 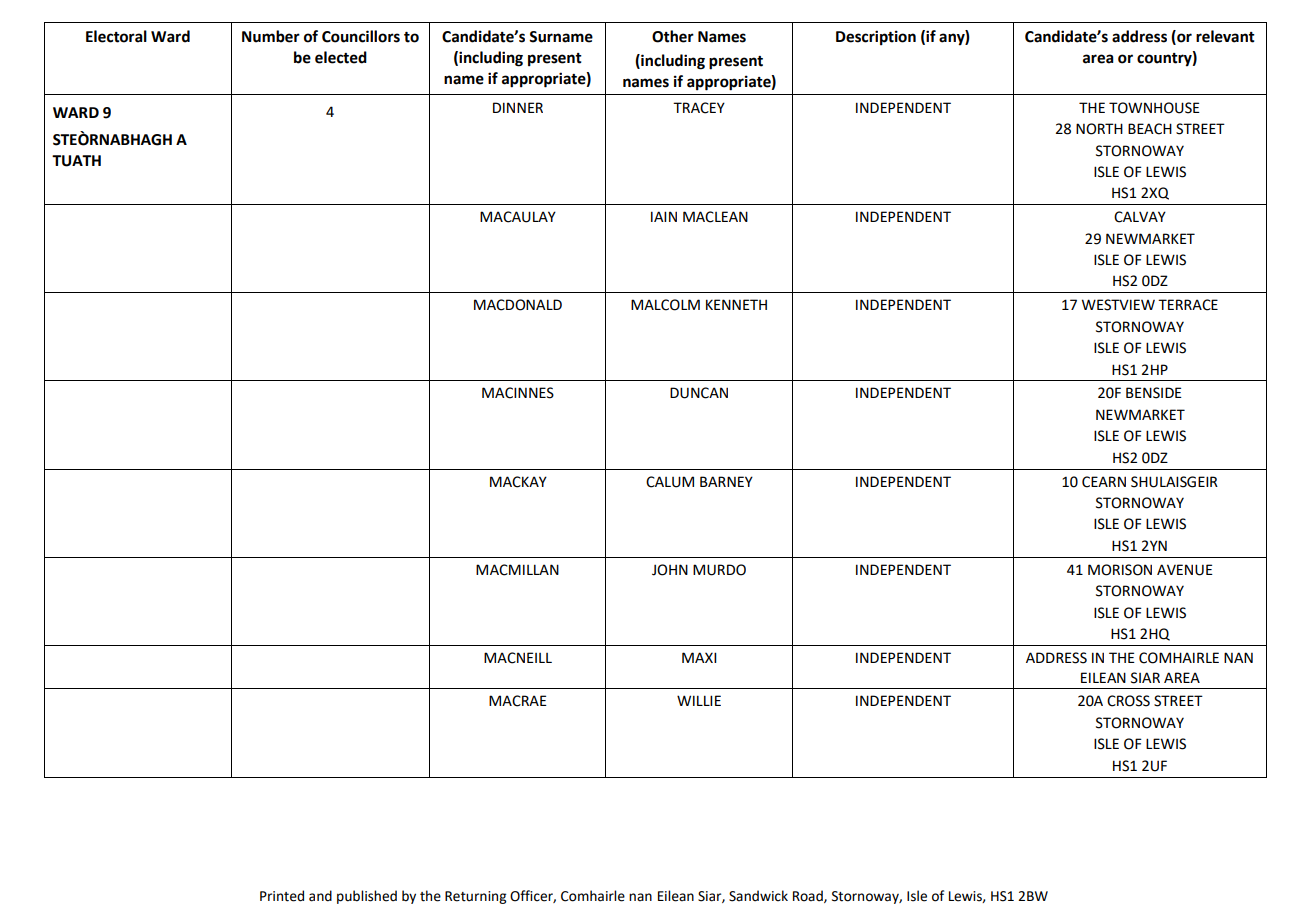 What do you see at coordinates (271, 36) in the screenshot?
I see `Number` at bounding box center [271, 36].
